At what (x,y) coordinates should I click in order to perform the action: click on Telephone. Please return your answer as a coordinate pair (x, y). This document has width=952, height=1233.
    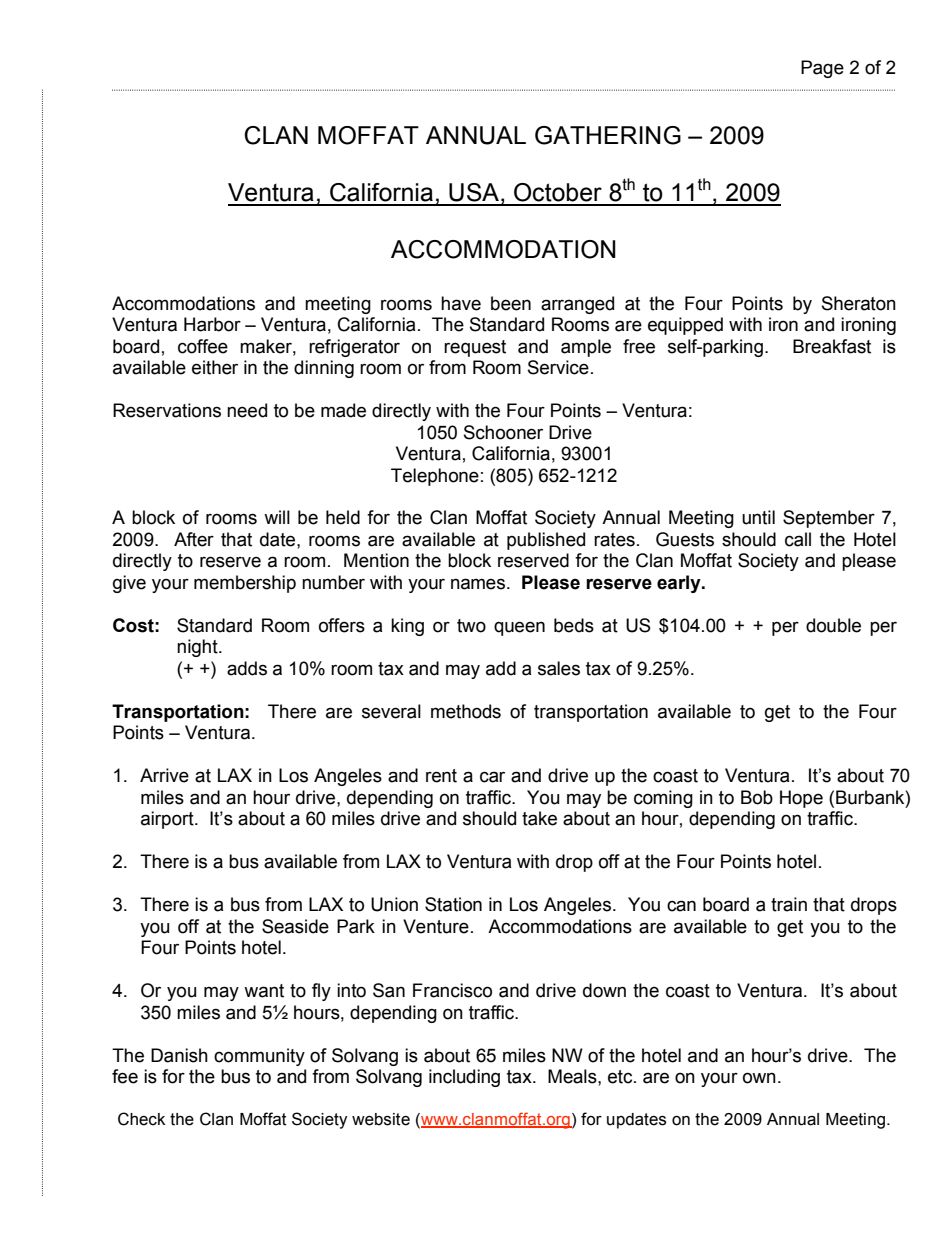
    Looking at the image, I should click on (435, 477).
